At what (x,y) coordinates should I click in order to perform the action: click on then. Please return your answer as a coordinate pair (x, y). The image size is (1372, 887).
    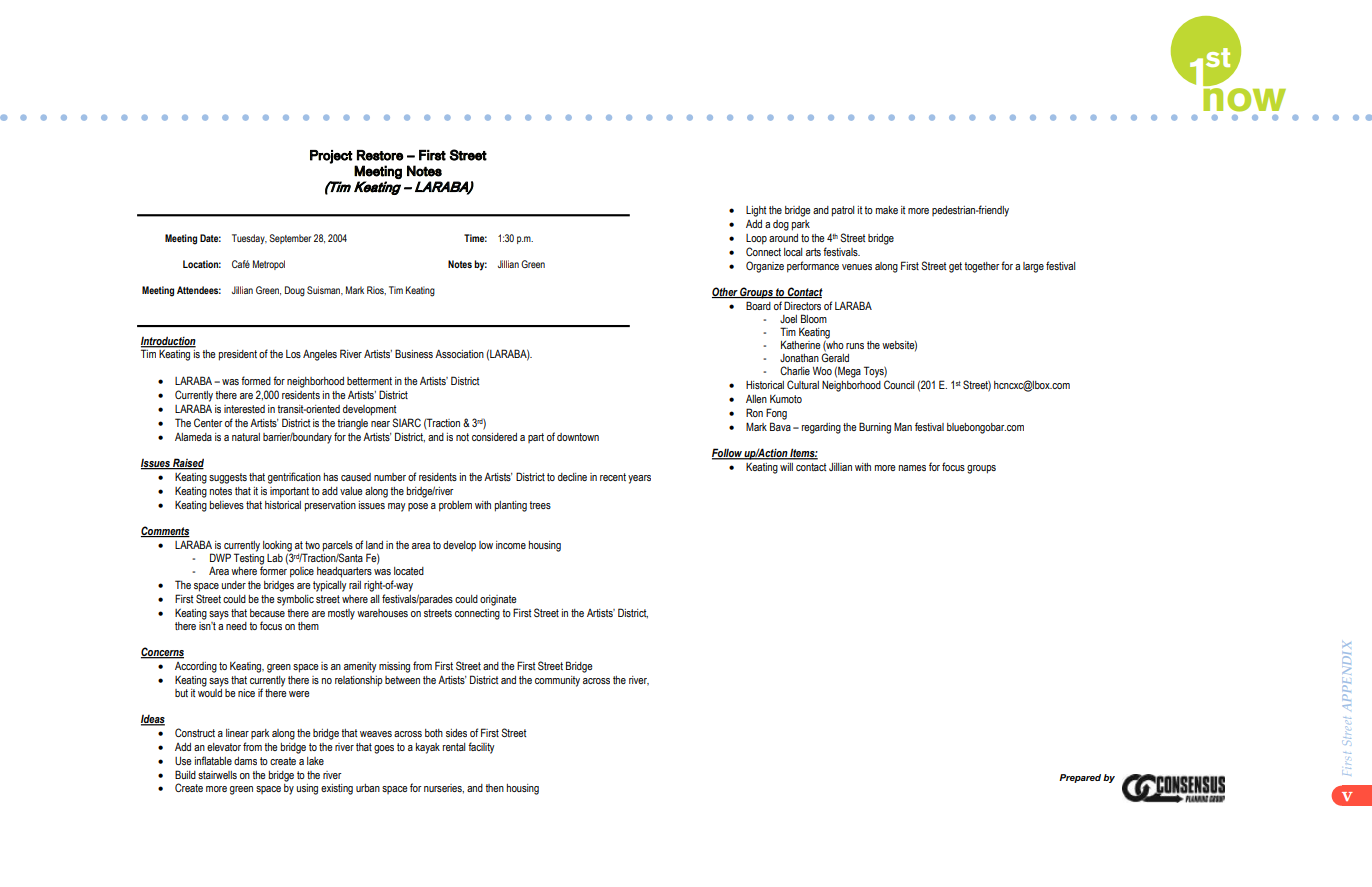
    Looking at the image, I should click on (494, 788).
